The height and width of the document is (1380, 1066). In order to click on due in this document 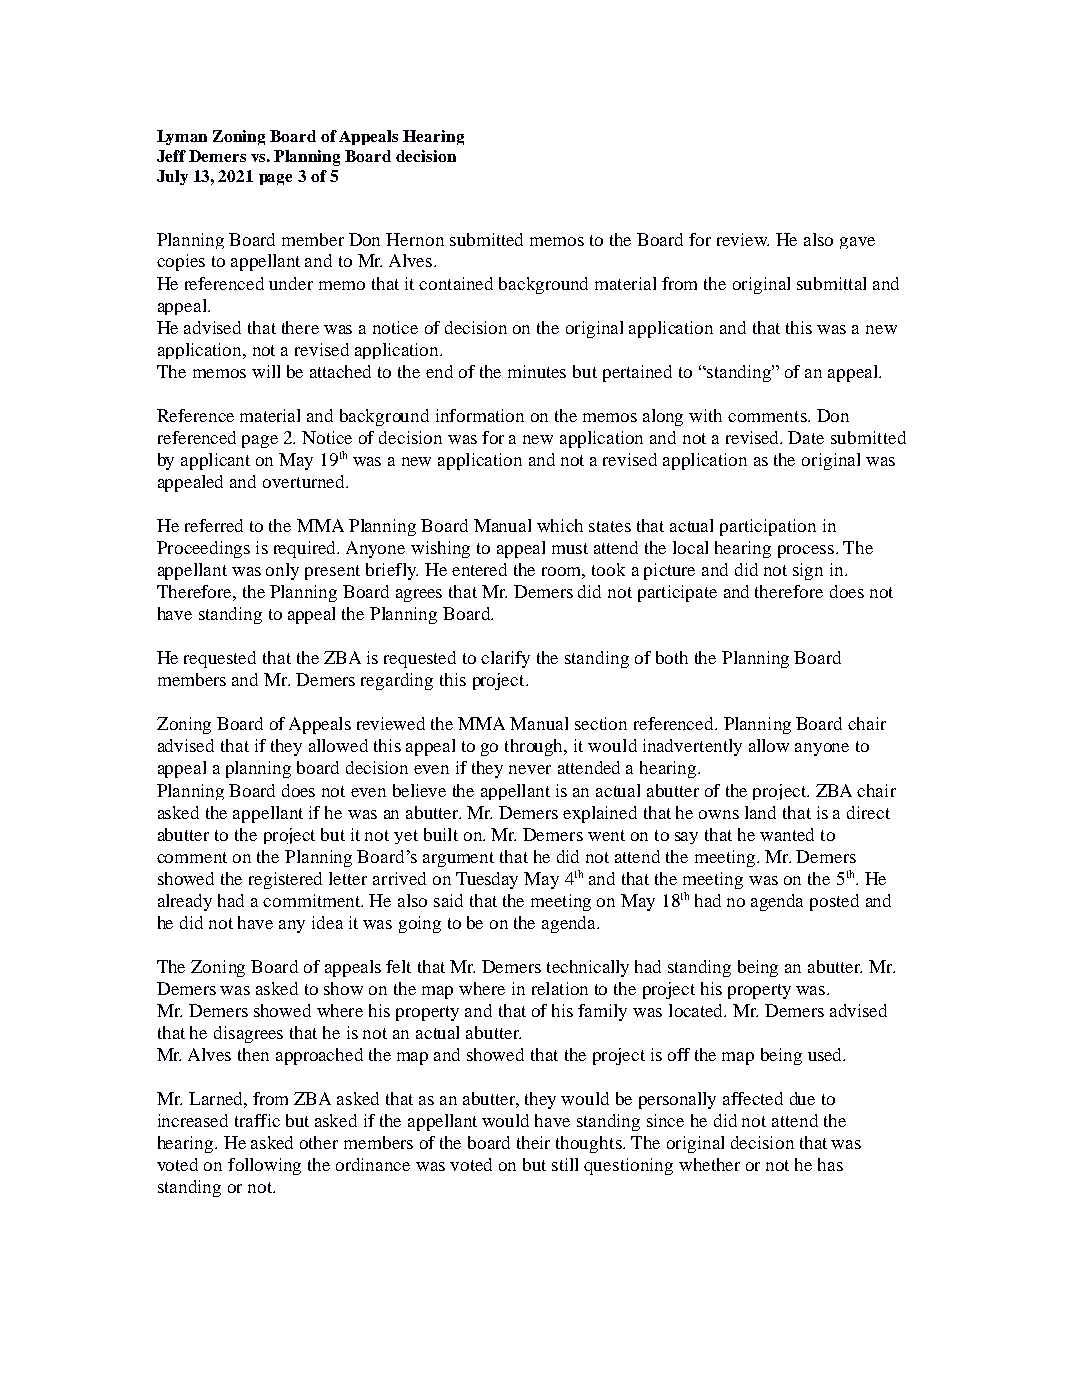, I will do `click(802, 1098)`.
